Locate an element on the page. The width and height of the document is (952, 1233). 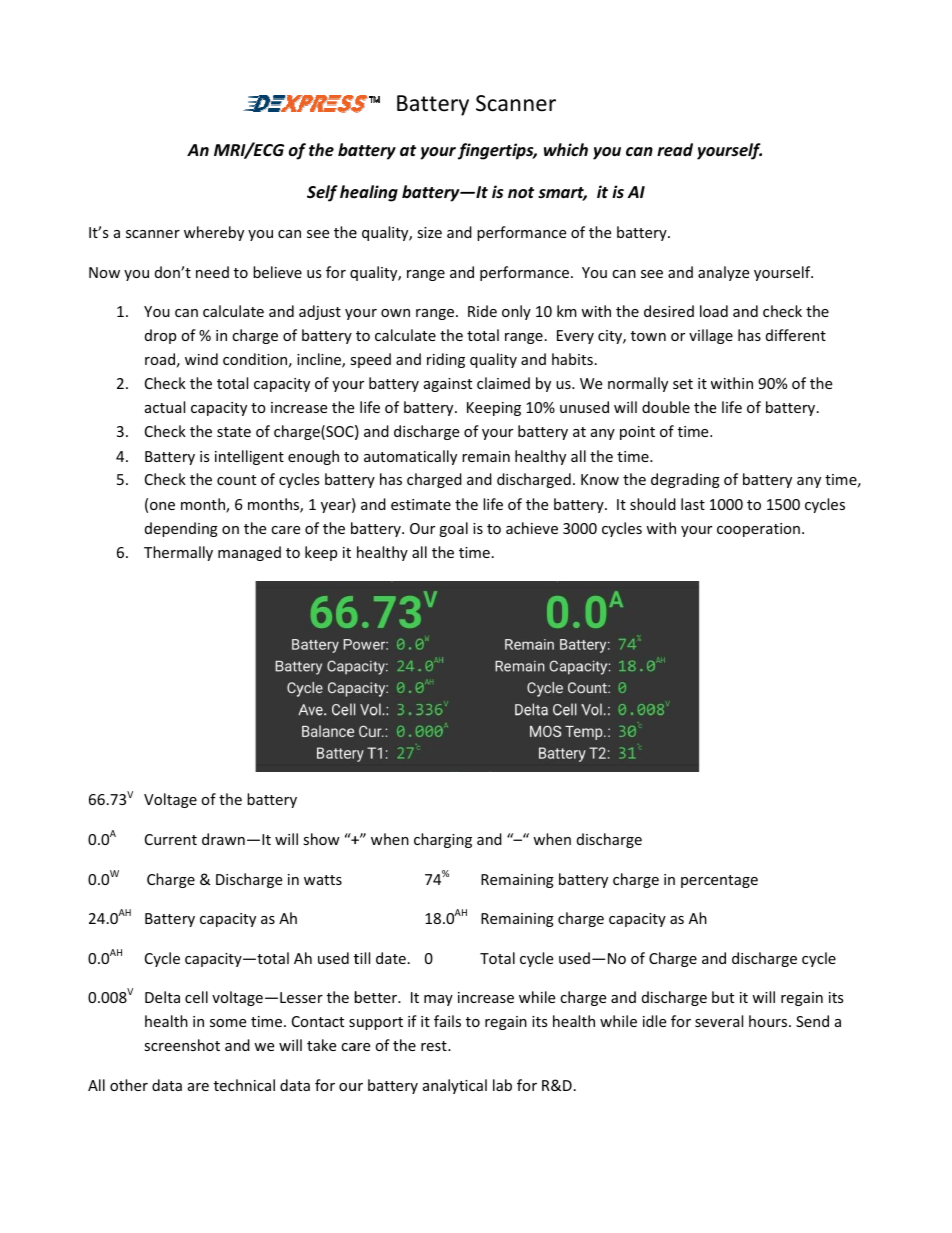
count is located at coordinates (236, 480).
